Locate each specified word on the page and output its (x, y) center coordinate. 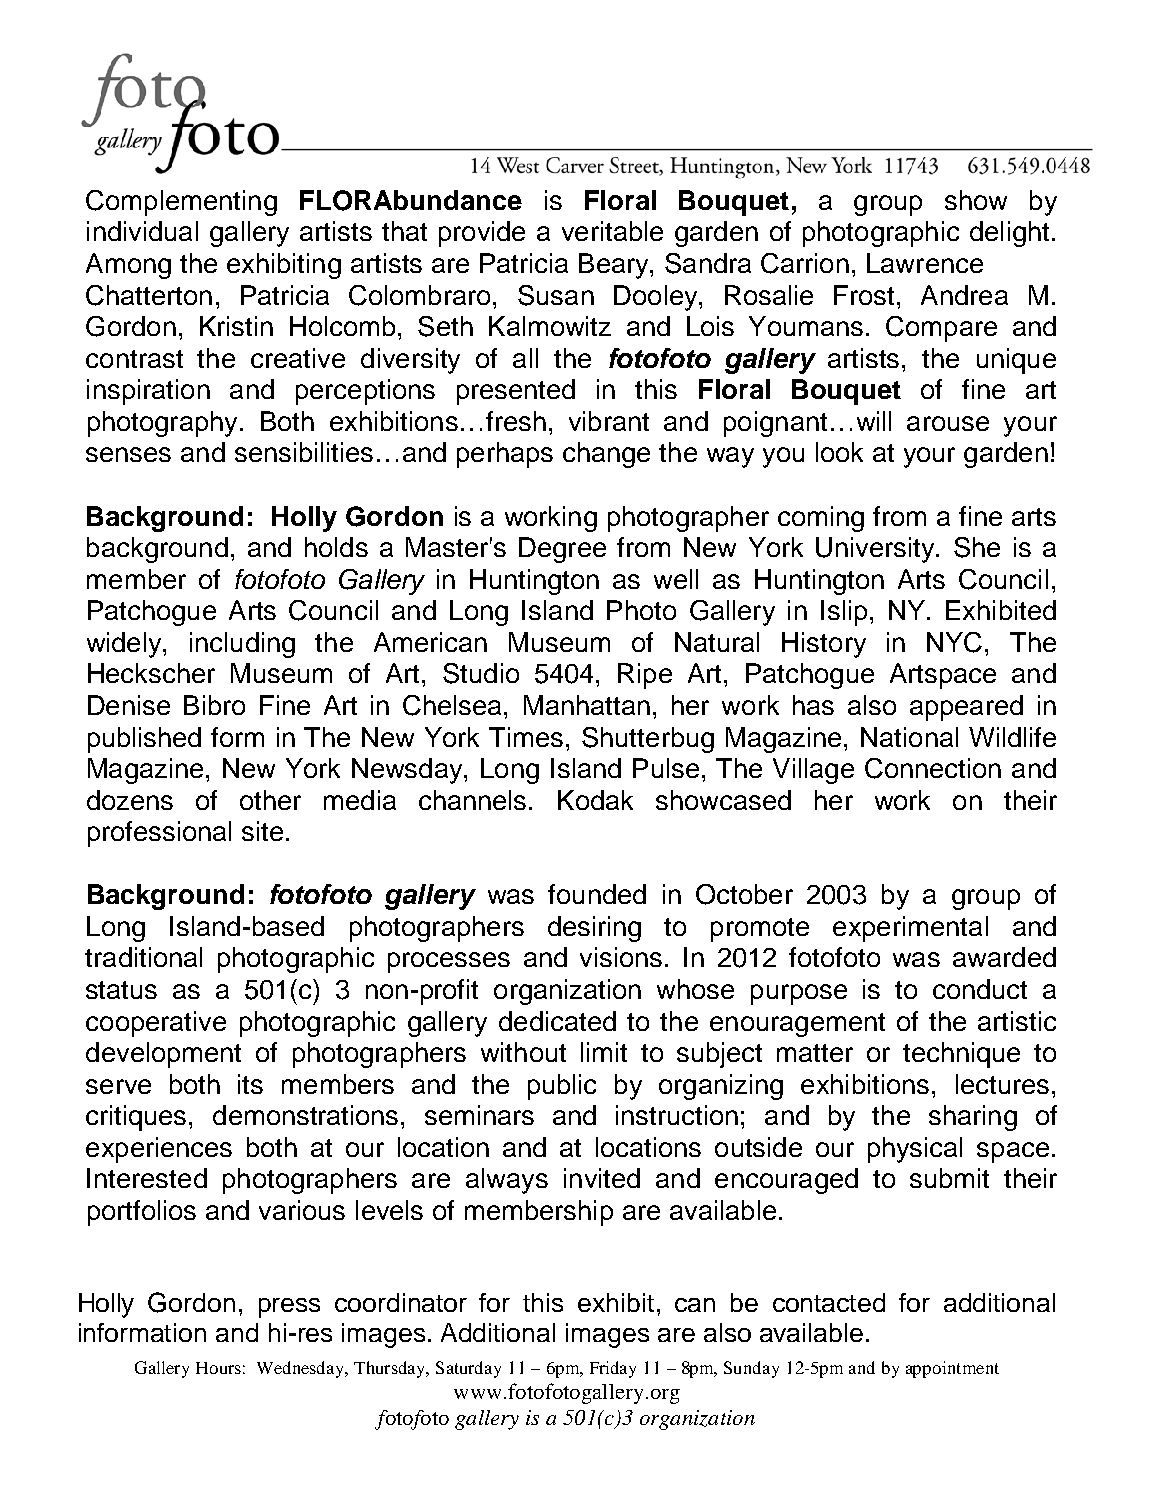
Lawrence (925, 263)
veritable (612, 231)
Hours (218, 1368)
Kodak (595, 800)
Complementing (181, 203)
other (270, 800)
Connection (933, 768)
